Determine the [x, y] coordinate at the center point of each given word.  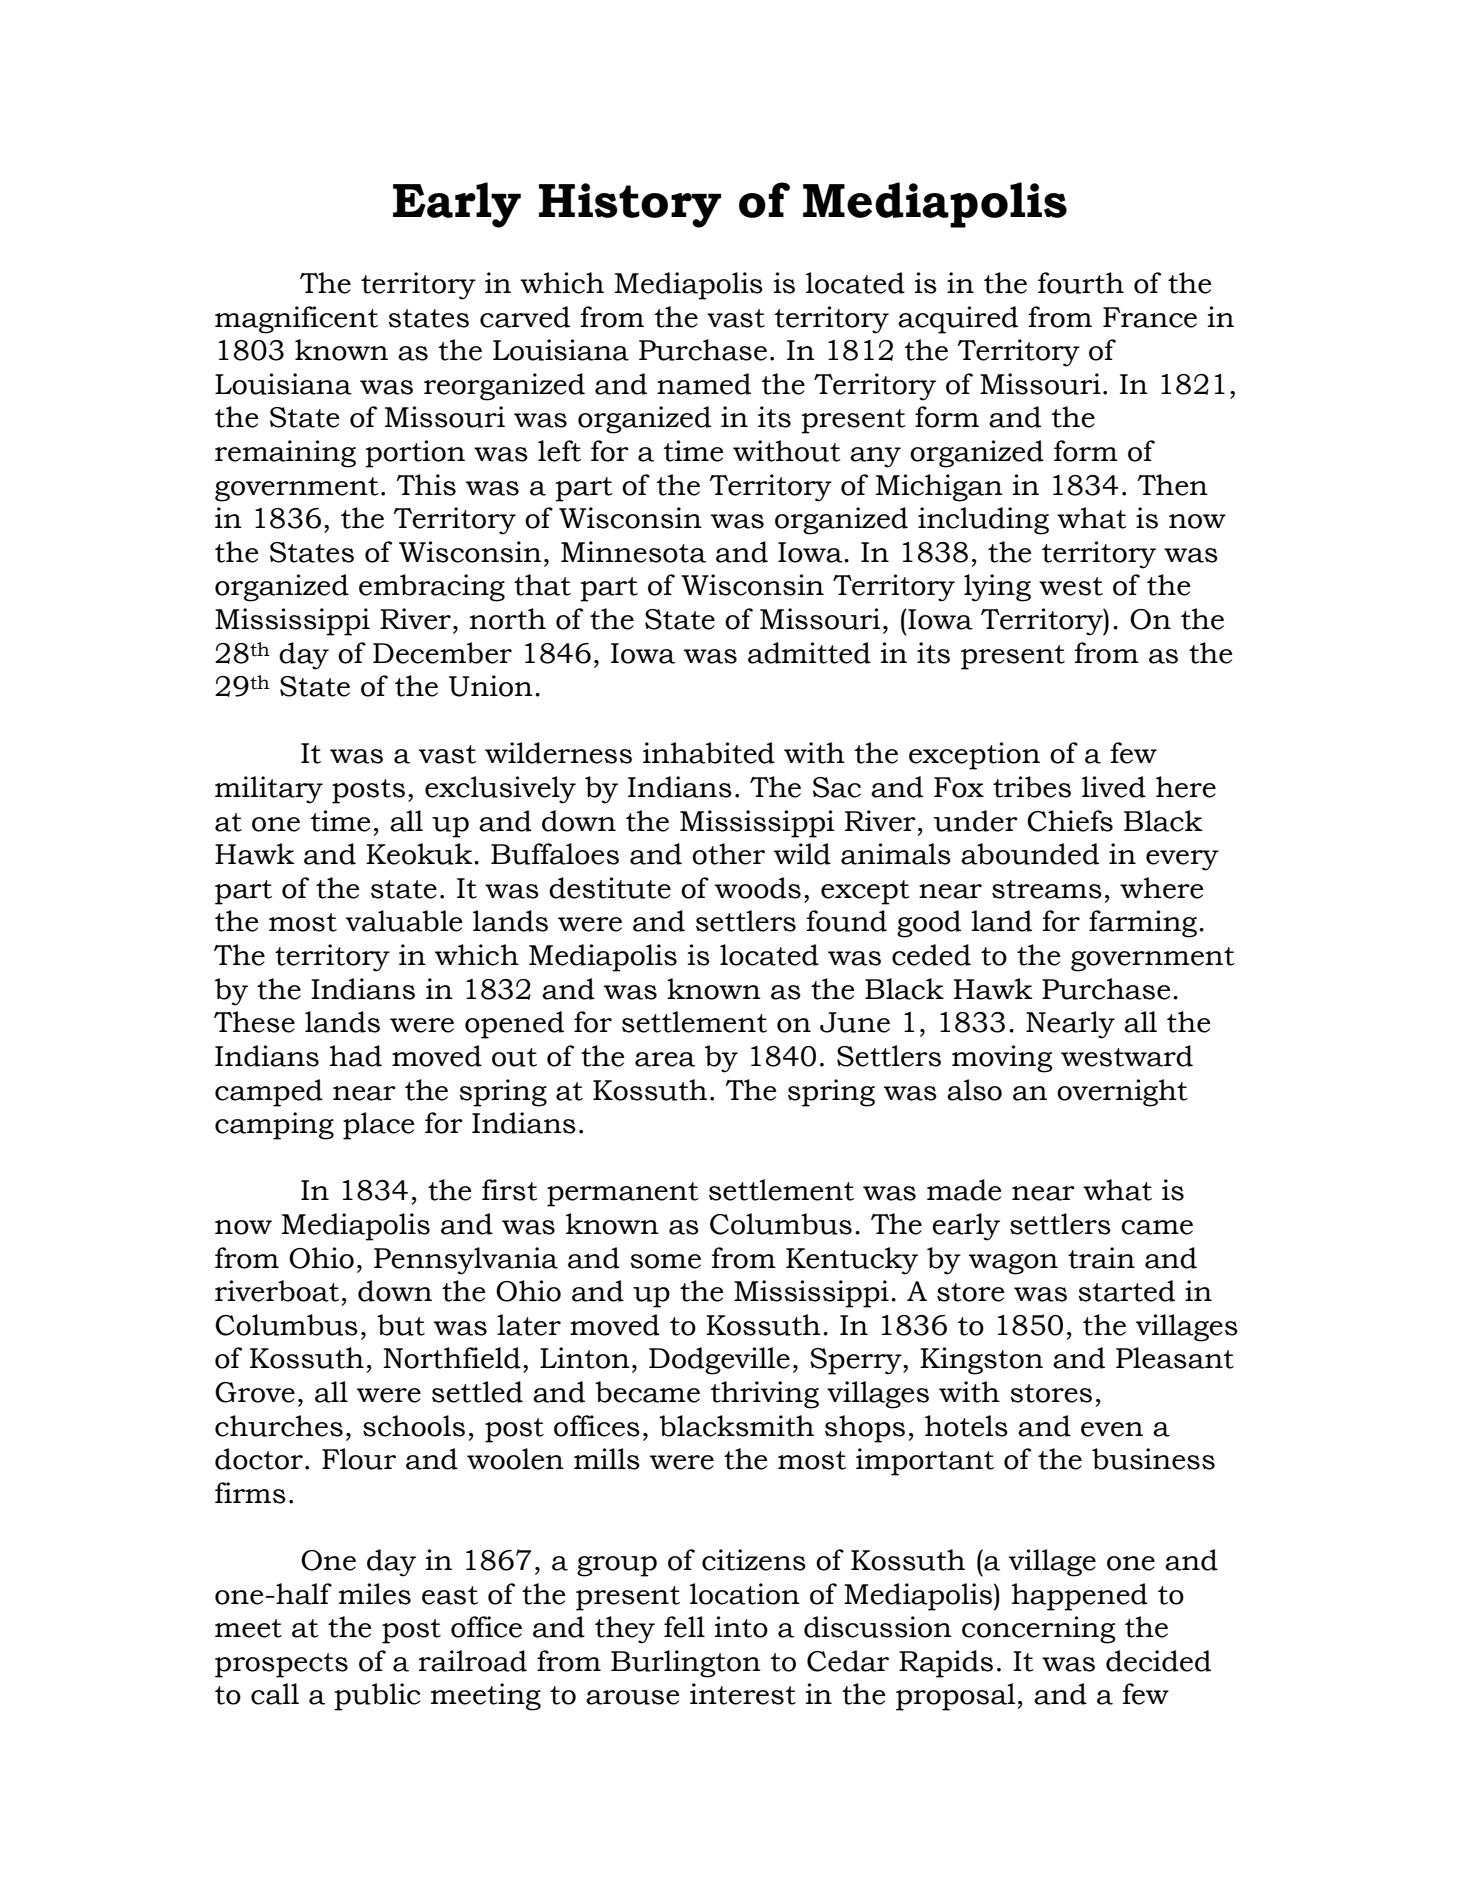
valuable [404, 921]
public [377, 1697]
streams [1047, 889]
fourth [1081, 283]
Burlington [686, 1664]
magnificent [296, 320]
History [630, 205]
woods [758, 888]
